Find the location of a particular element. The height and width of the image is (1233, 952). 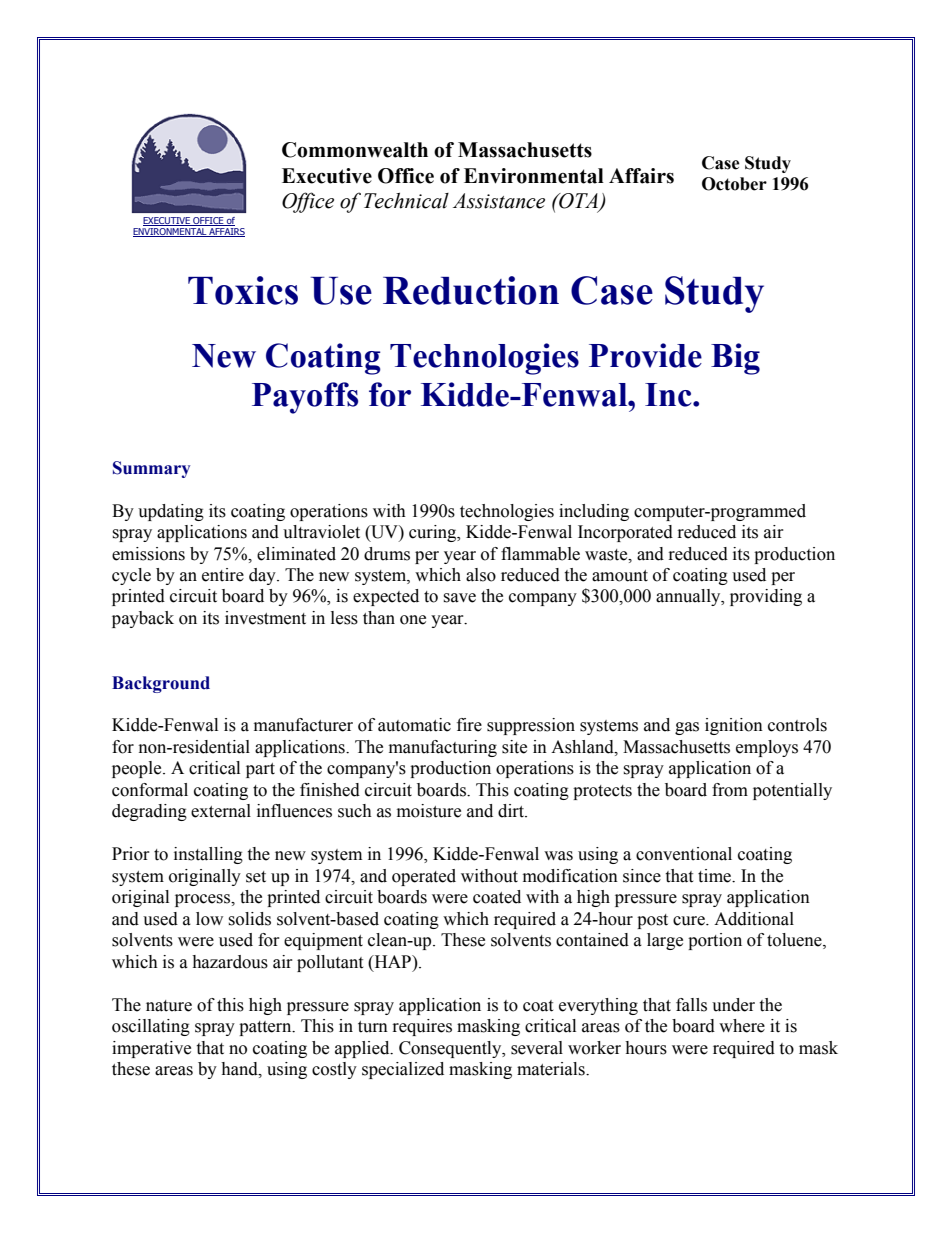

Consequently is located at coordinates (451, 1049).
